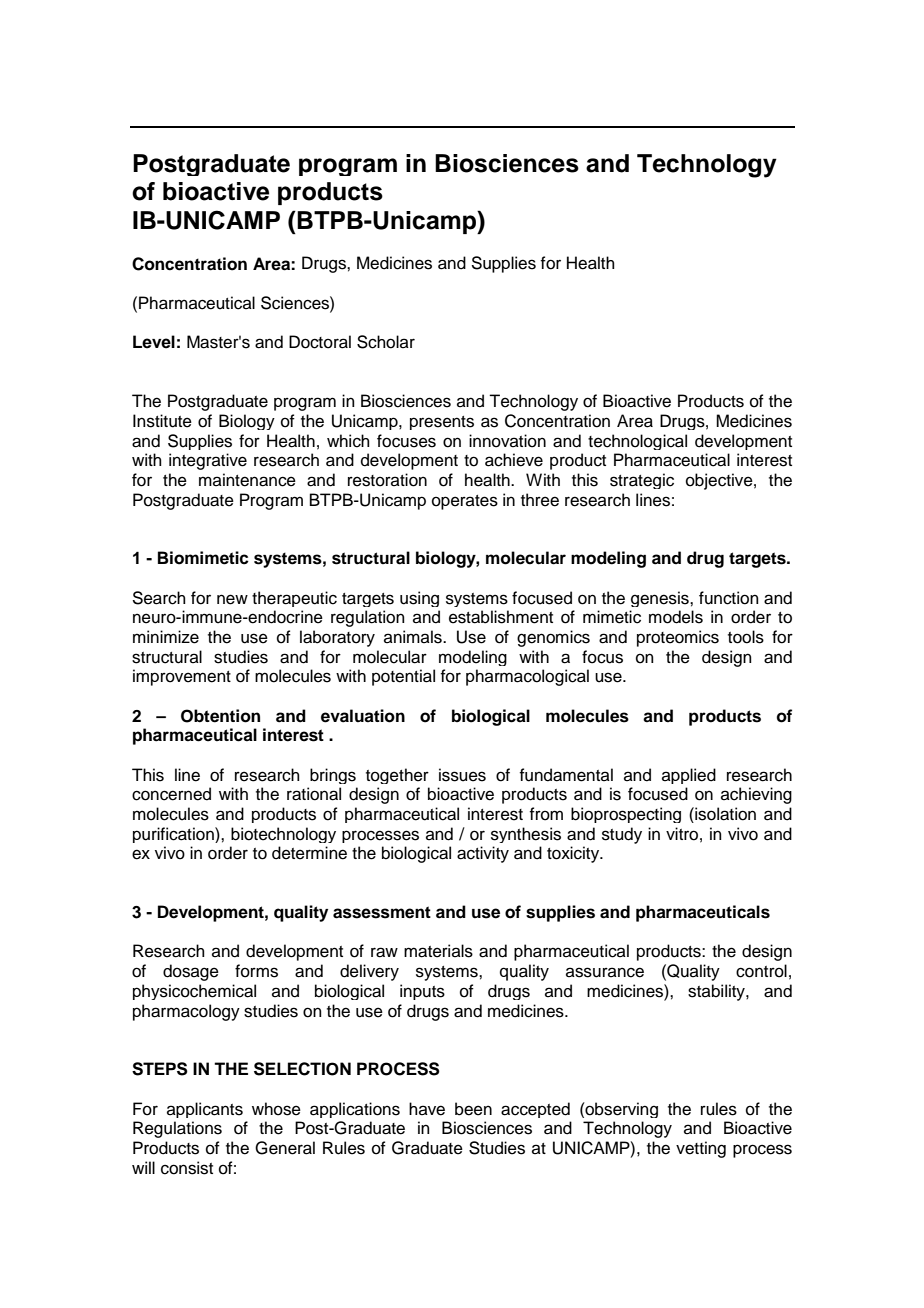  What do you see at coordinates (154, 342) in the document?
I see `Level` at bounding box center [154, 342].
